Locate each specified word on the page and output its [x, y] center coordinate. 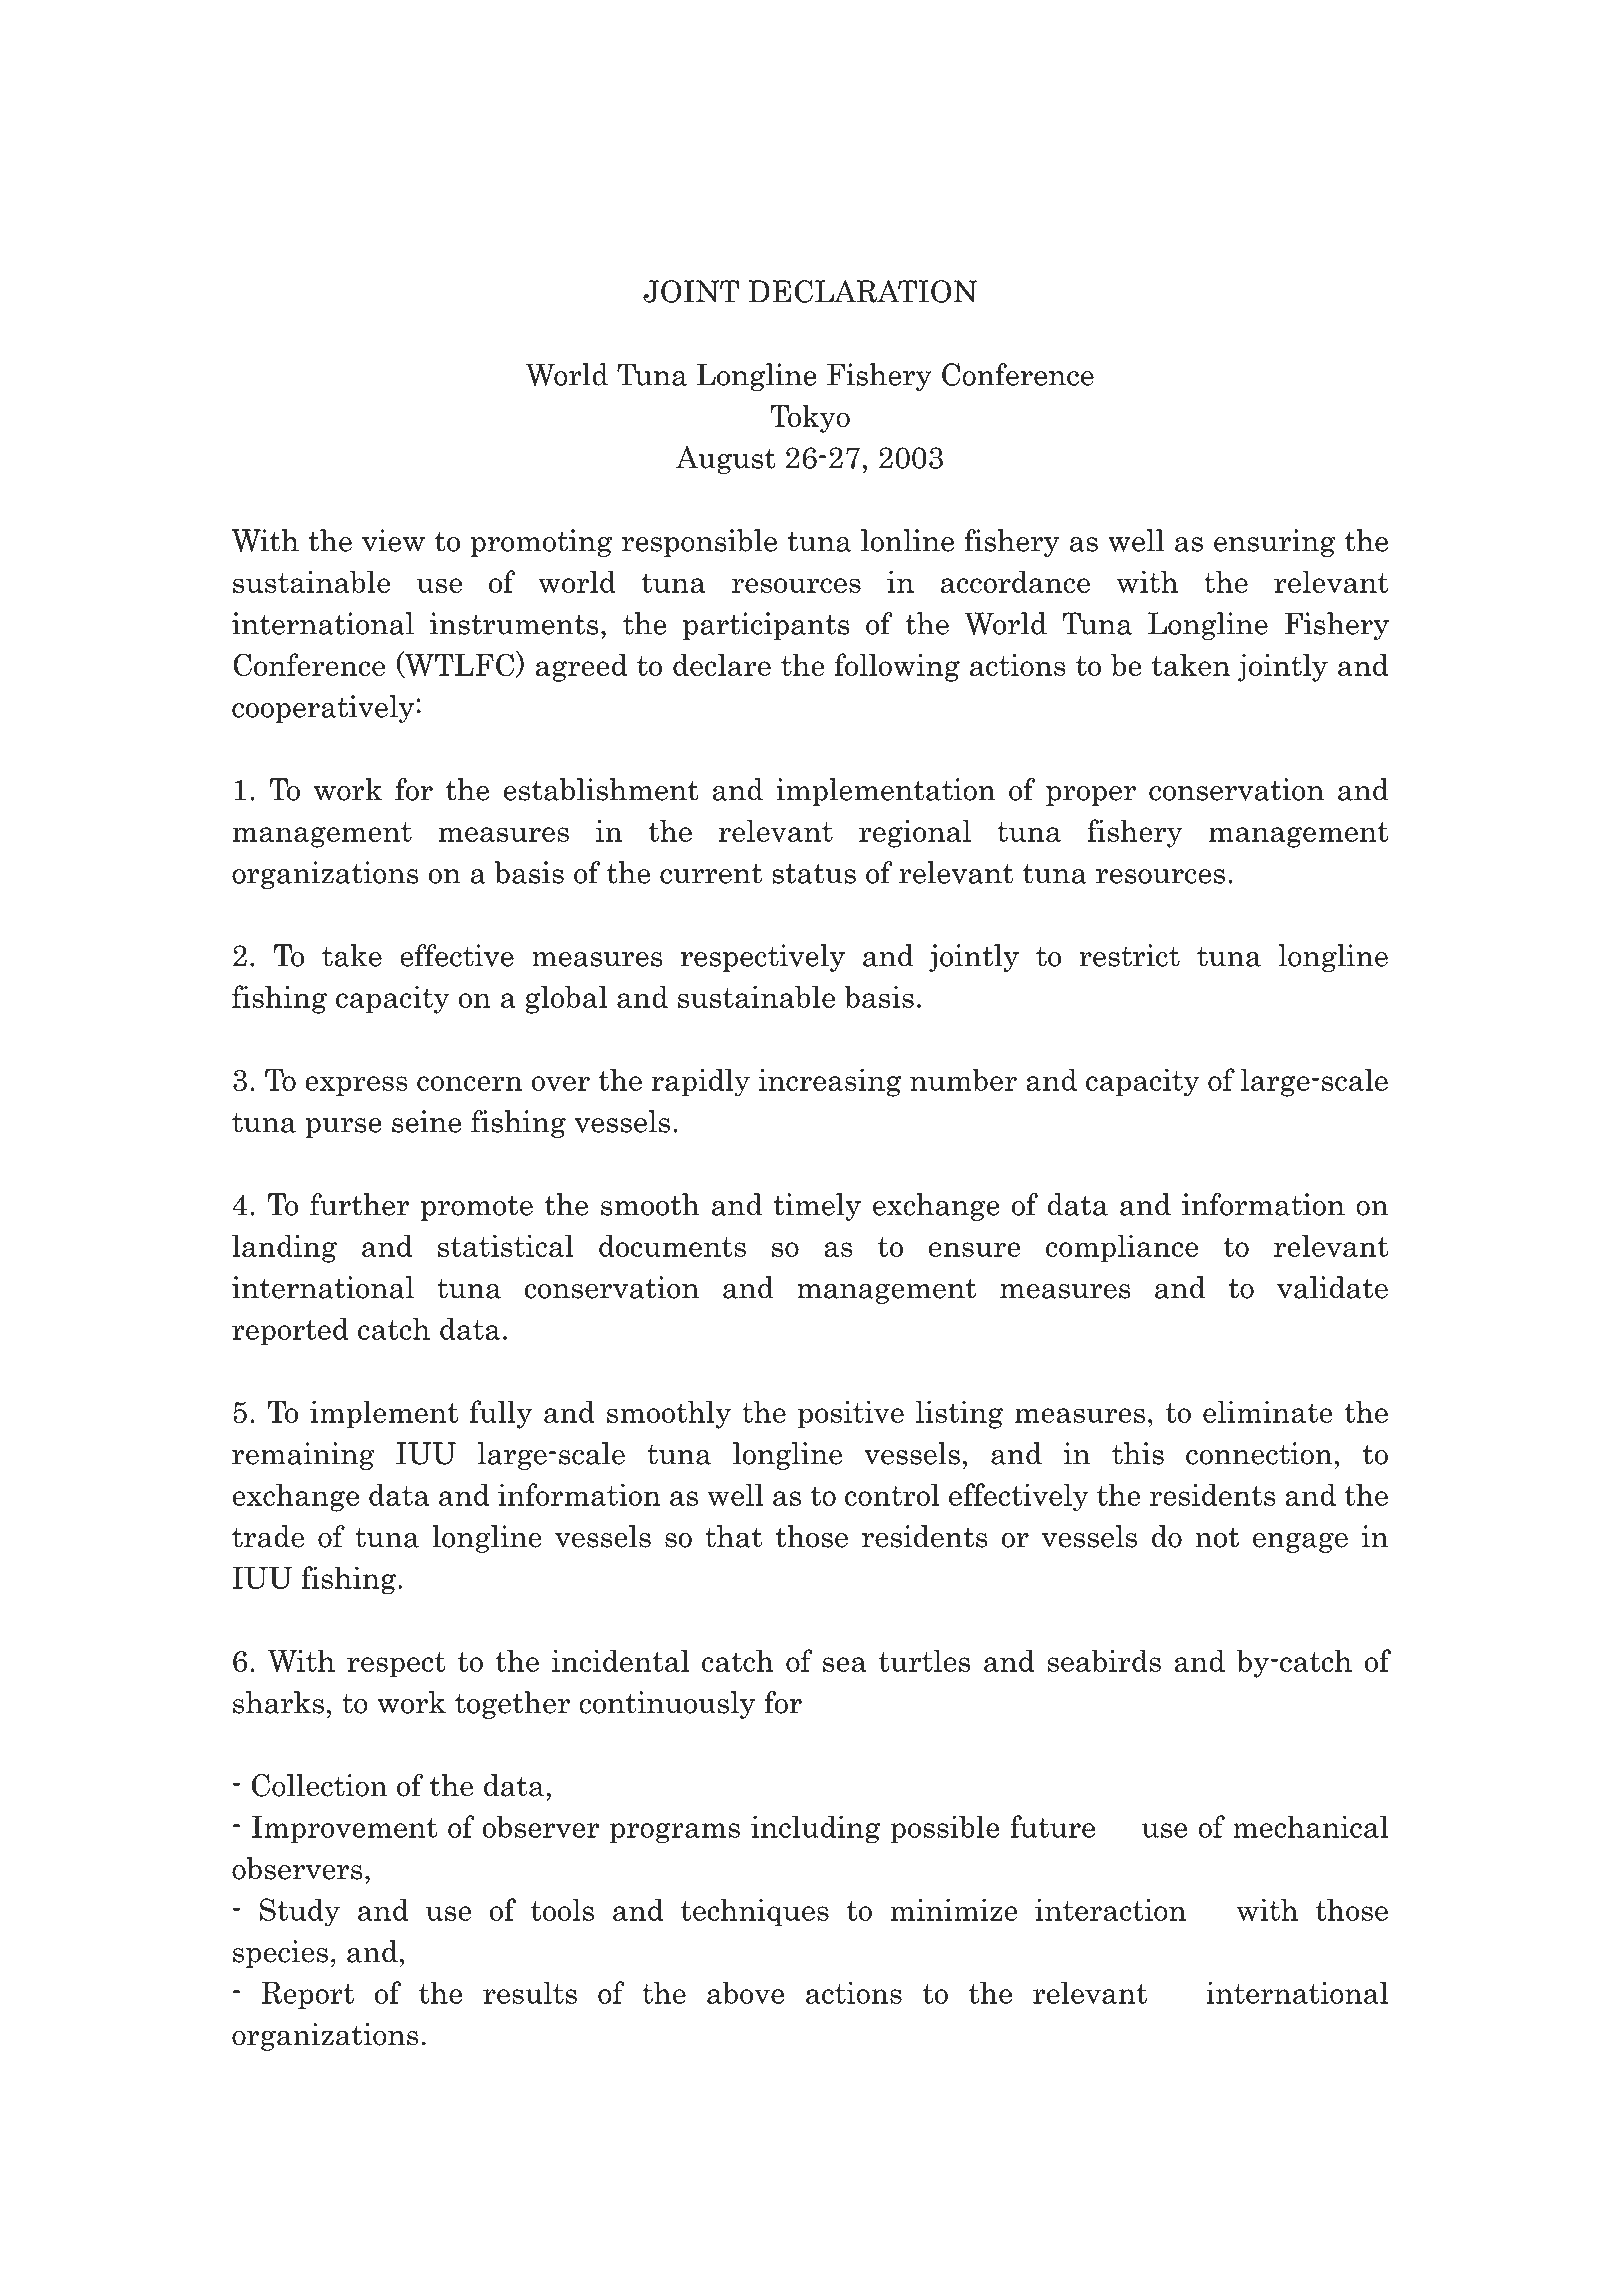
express [356, 1086]
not [1217, 1538]
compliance [1122, 1248]
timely [817, 1207]
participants [766, 626]
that [734, 1536]
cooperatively [323, 709]
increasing [829, 1082]
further [359, 1204]
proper [1091, 796]
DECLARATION [863, 291]
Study [300, 1912]
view [393, 540]
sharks [278, 1702]
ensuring [1275, 543]
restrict [1129, 955]
